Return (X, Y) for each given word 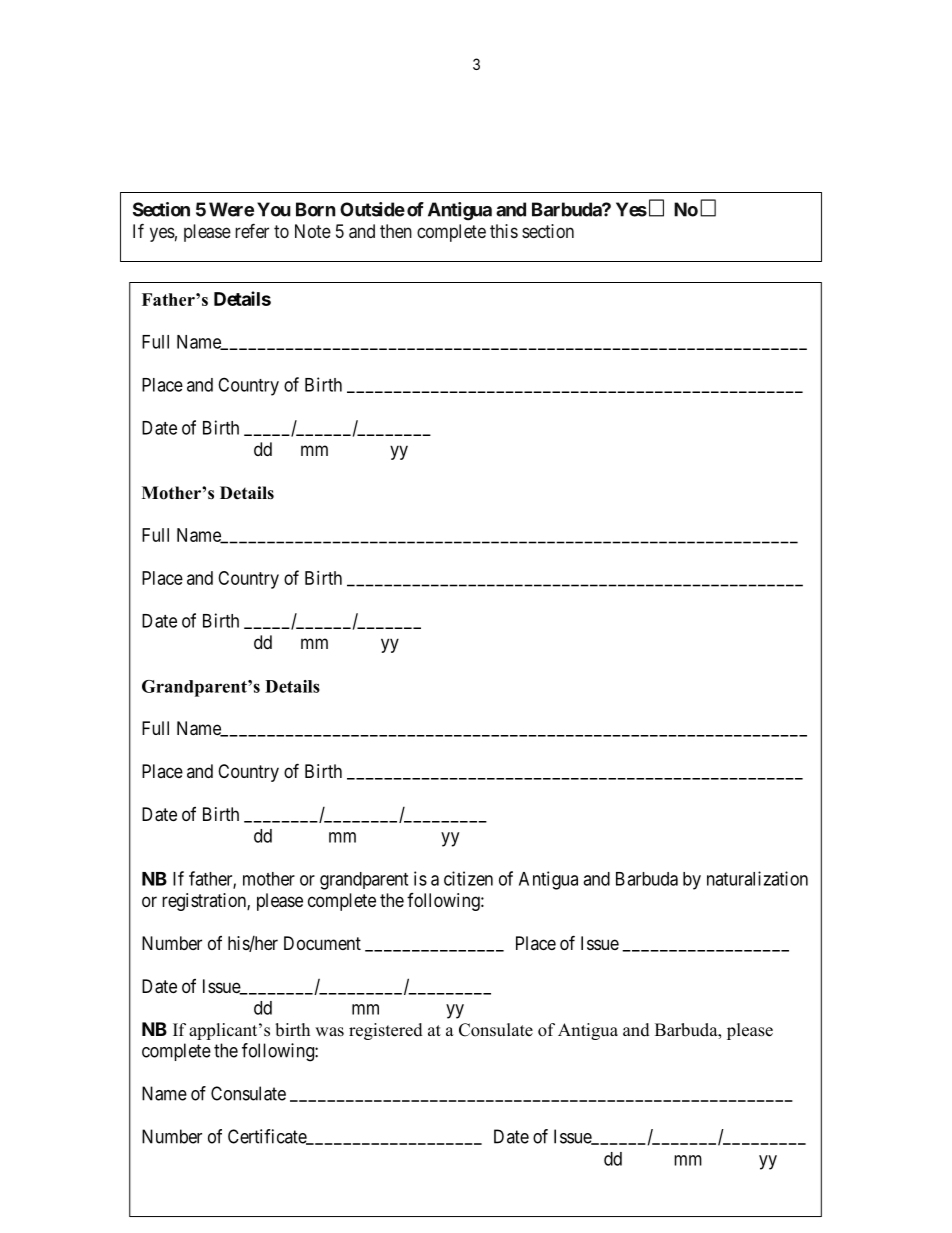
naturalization (757, 878)
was (329, 1032)
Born (315, 209)
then (396, 231)
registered (386, 1031)
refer (252, 231)
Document (322, 943)
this (504, 231)
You (274, 209)
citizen (468, 878)
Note (313, 231)
